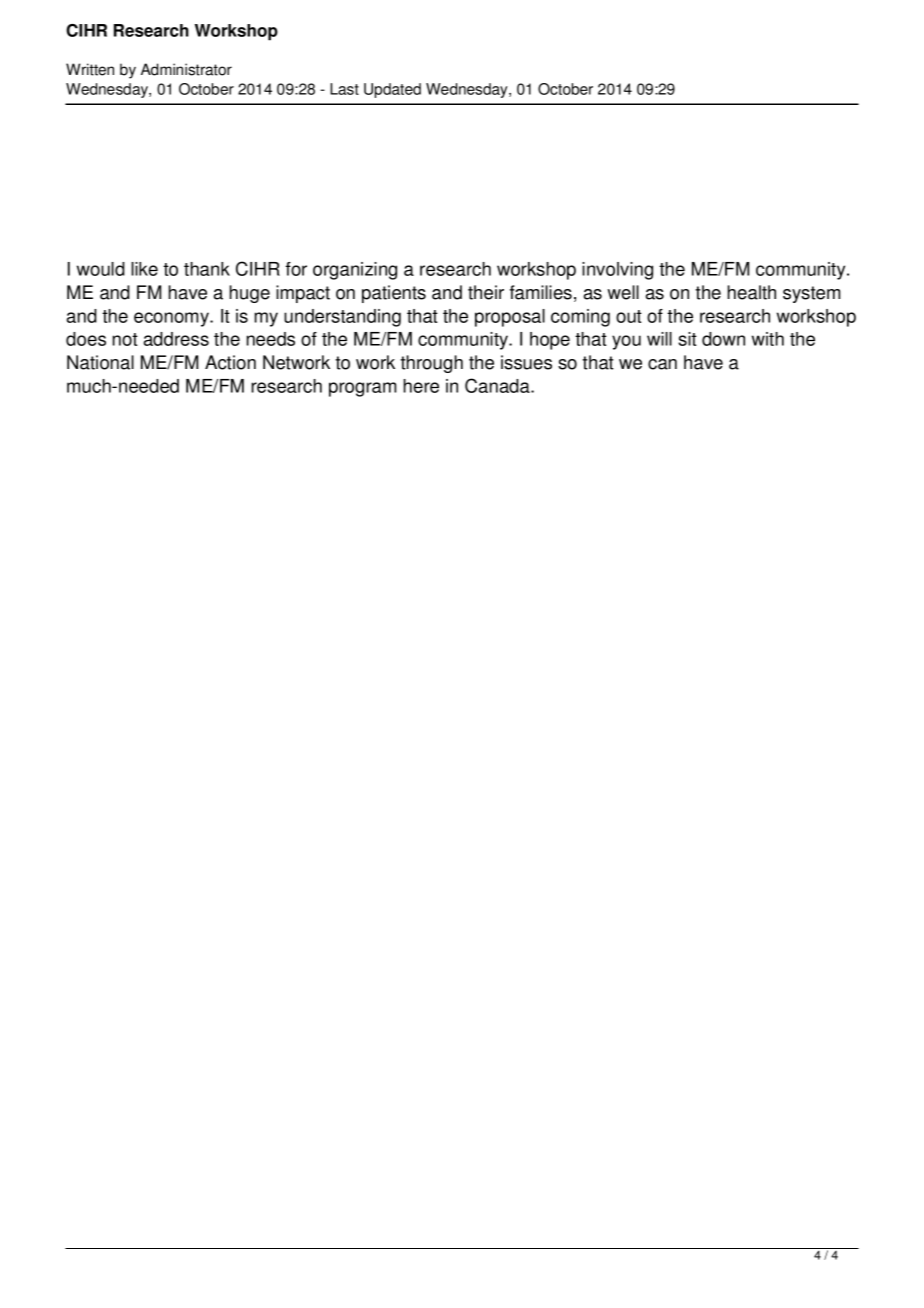 The height and width of the page is (1308, 924). I want to click on involving, so click(617, 271).
